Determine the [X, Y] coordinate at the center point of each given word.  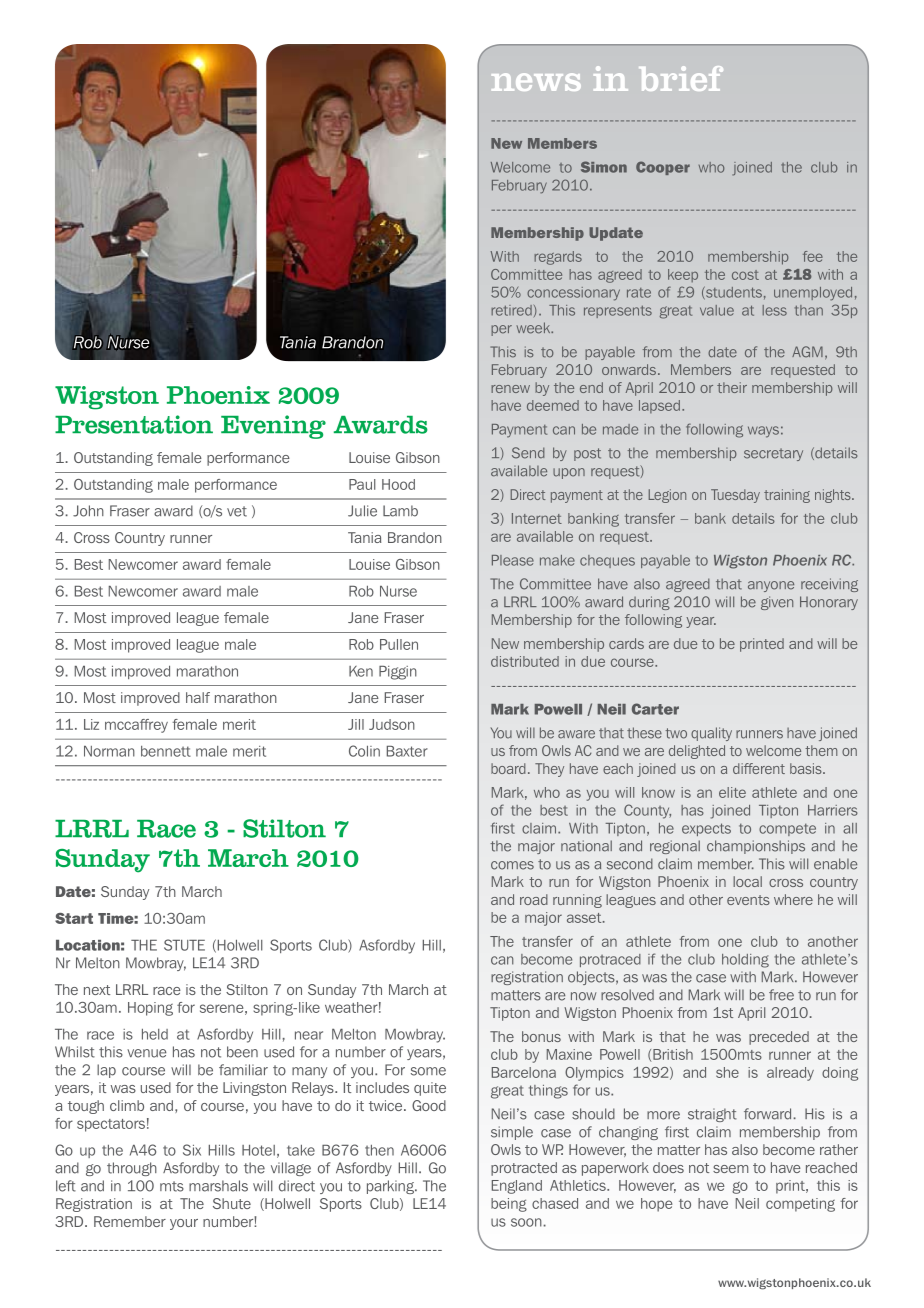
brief [681, 78]
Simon [604, 167]
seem [730, 1169]
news [536, 82]
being [509, 1205]
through [132, 1169]
